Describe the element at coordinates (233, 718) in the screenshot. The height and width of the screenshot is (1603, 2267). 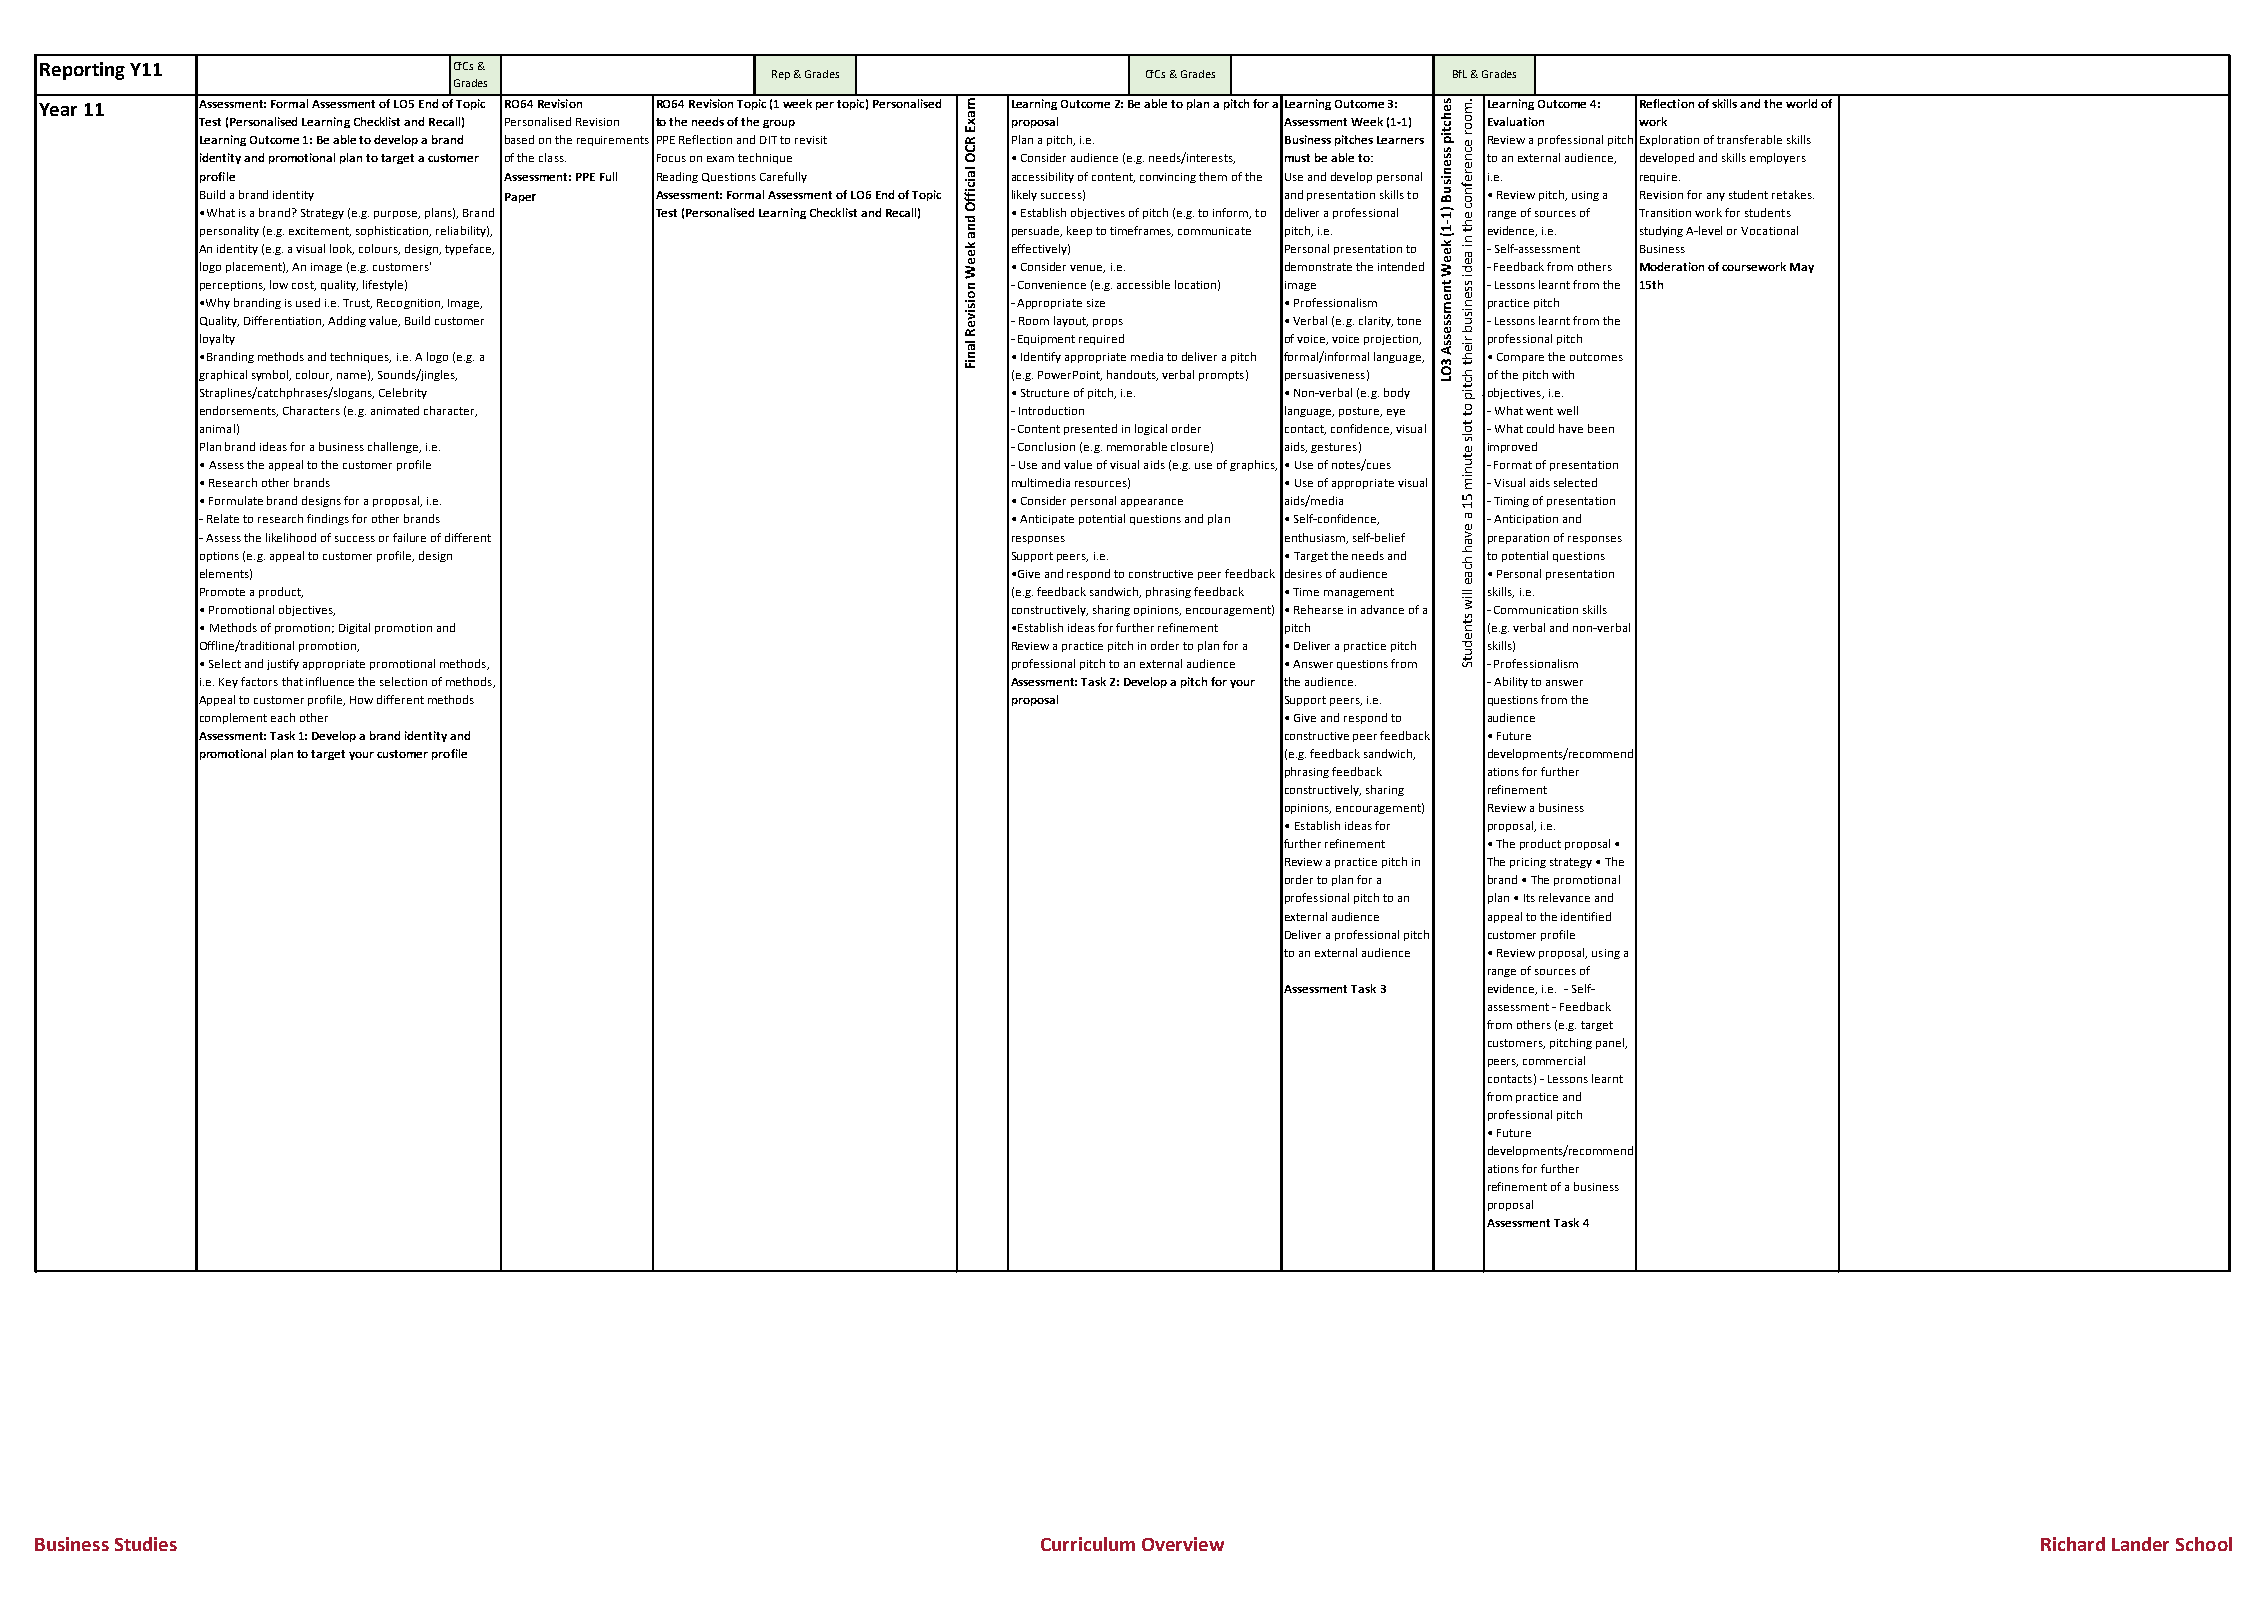
I see `complement` at that location.
